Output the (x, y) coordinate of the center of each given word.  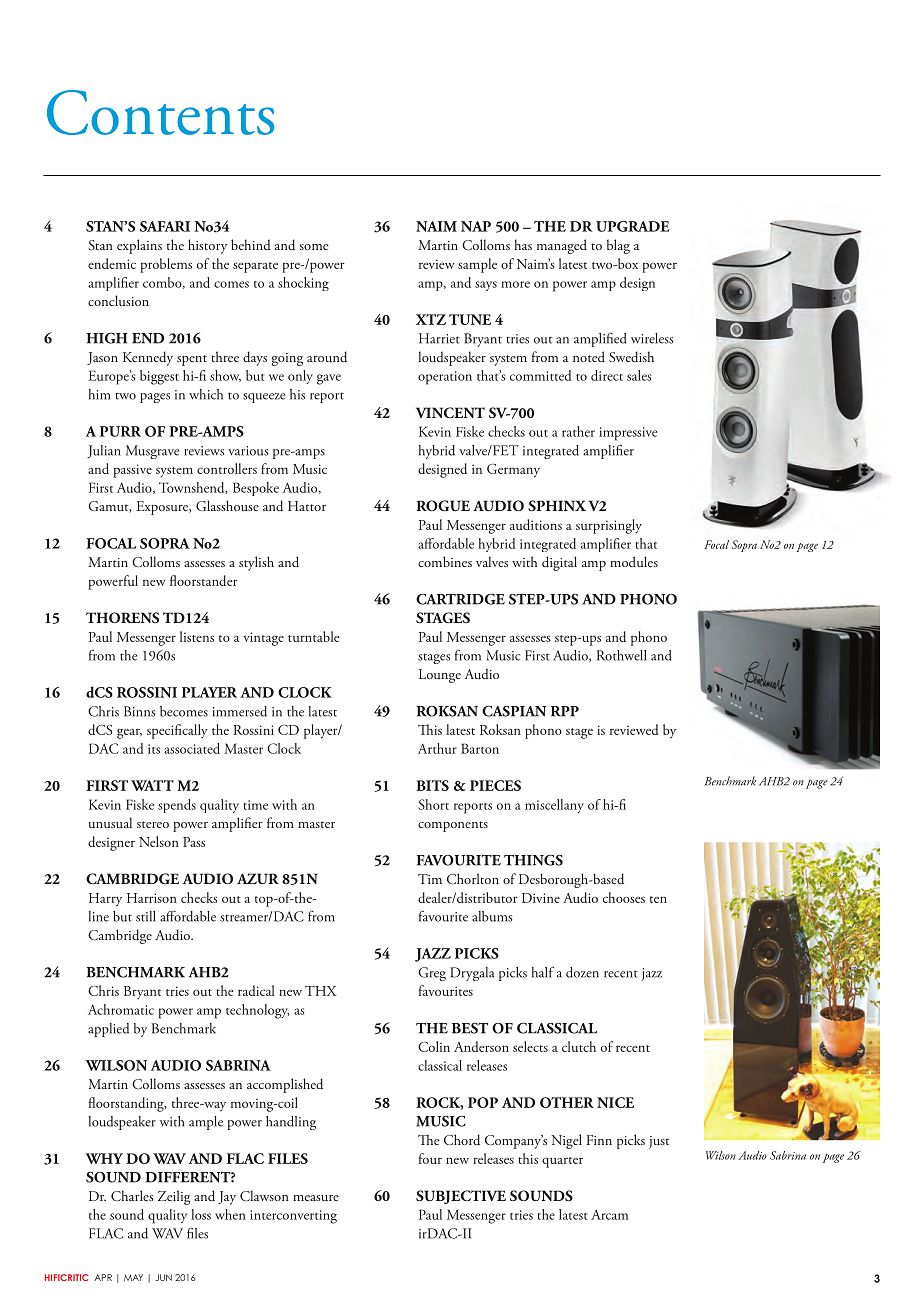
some (314, 247)
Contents (160, 112)
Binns (139, 711)
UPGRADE (633, 226)
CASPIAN (514, 711)
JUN (163, 1277)
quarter (562, 1162)
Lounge (440, 676)
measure (316, 1198)
